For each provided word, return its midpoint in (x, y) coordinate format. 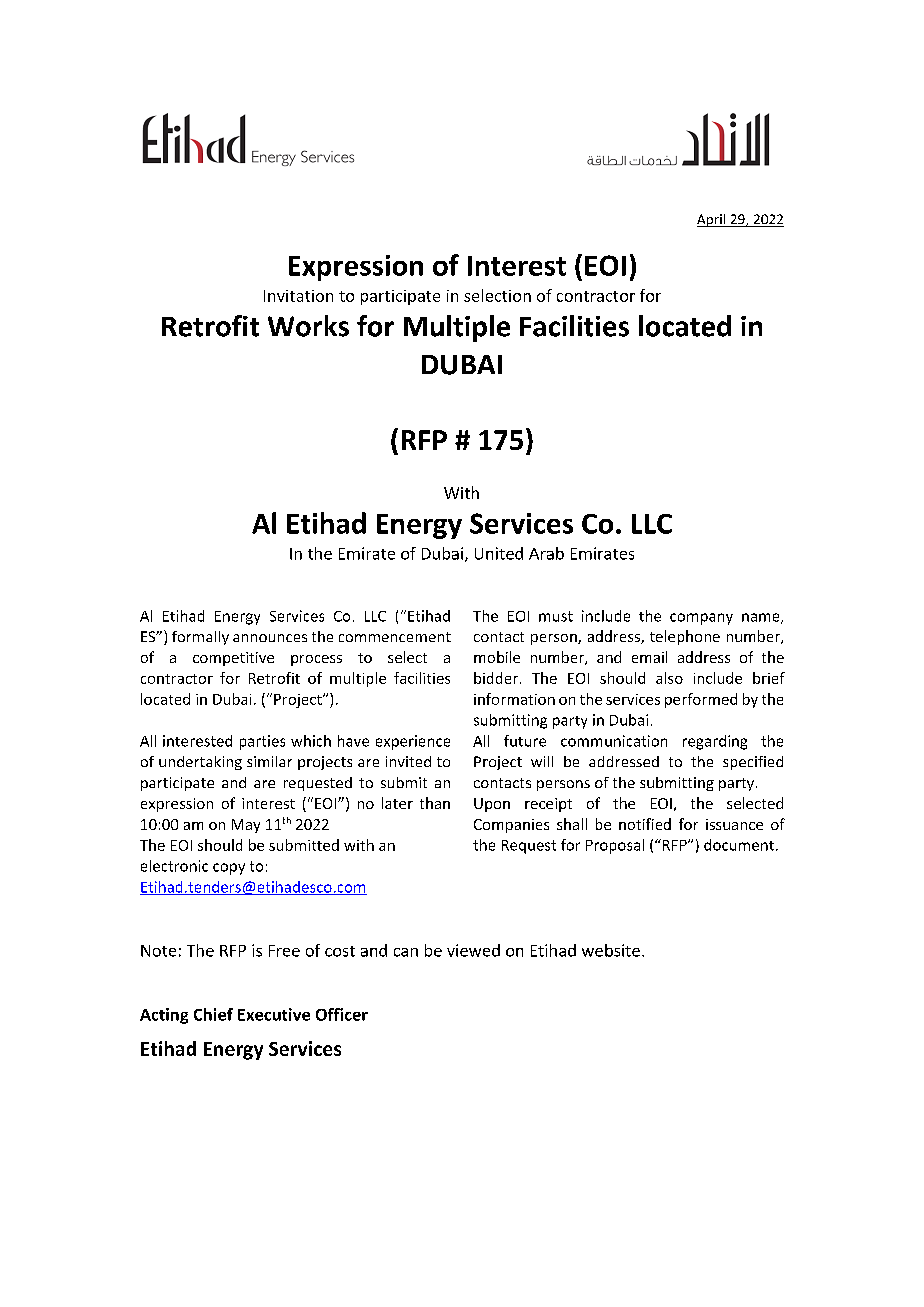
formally (200, 638)
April (712, 220)
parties (262, 742)
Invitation (298, 296)
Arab (546, 553)
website (611, 950)
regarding (715, 742)
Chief (213, 1014)
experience (413, 742)
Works (308, 326)
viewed (473, 950)
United (499, 553)
